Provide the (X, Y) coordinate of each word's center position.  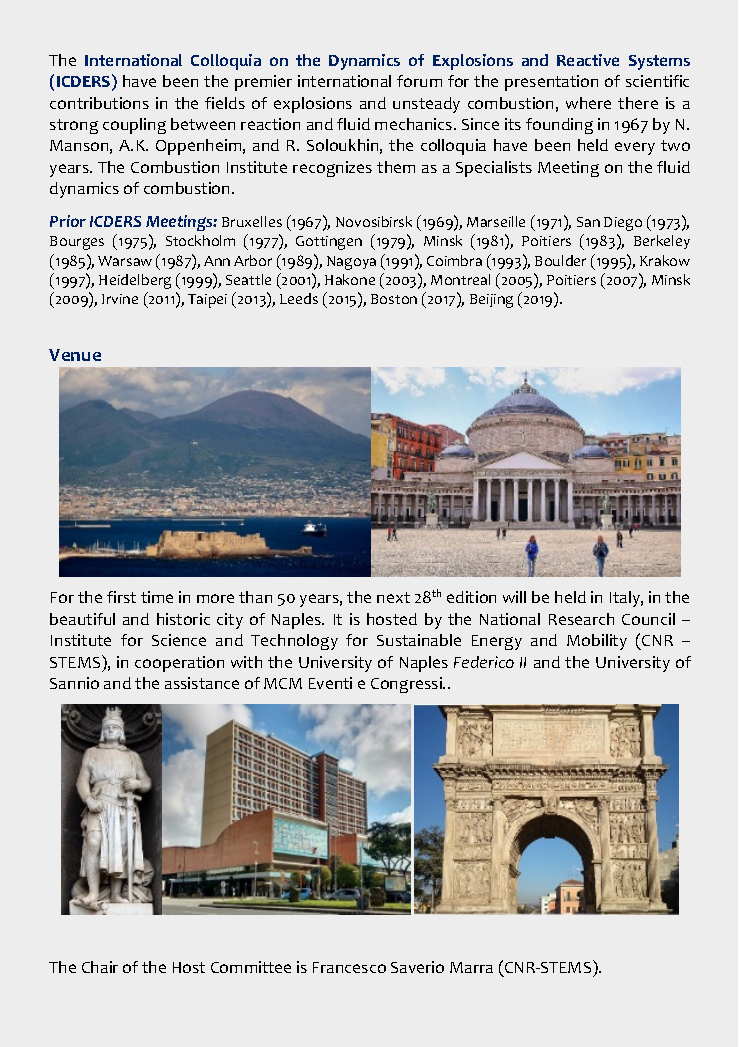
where (588, 103)
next (393, 597)
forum (419, 81)
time (157, 597)
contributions (99, 103)
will (514, 597)
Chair (100, 967)
